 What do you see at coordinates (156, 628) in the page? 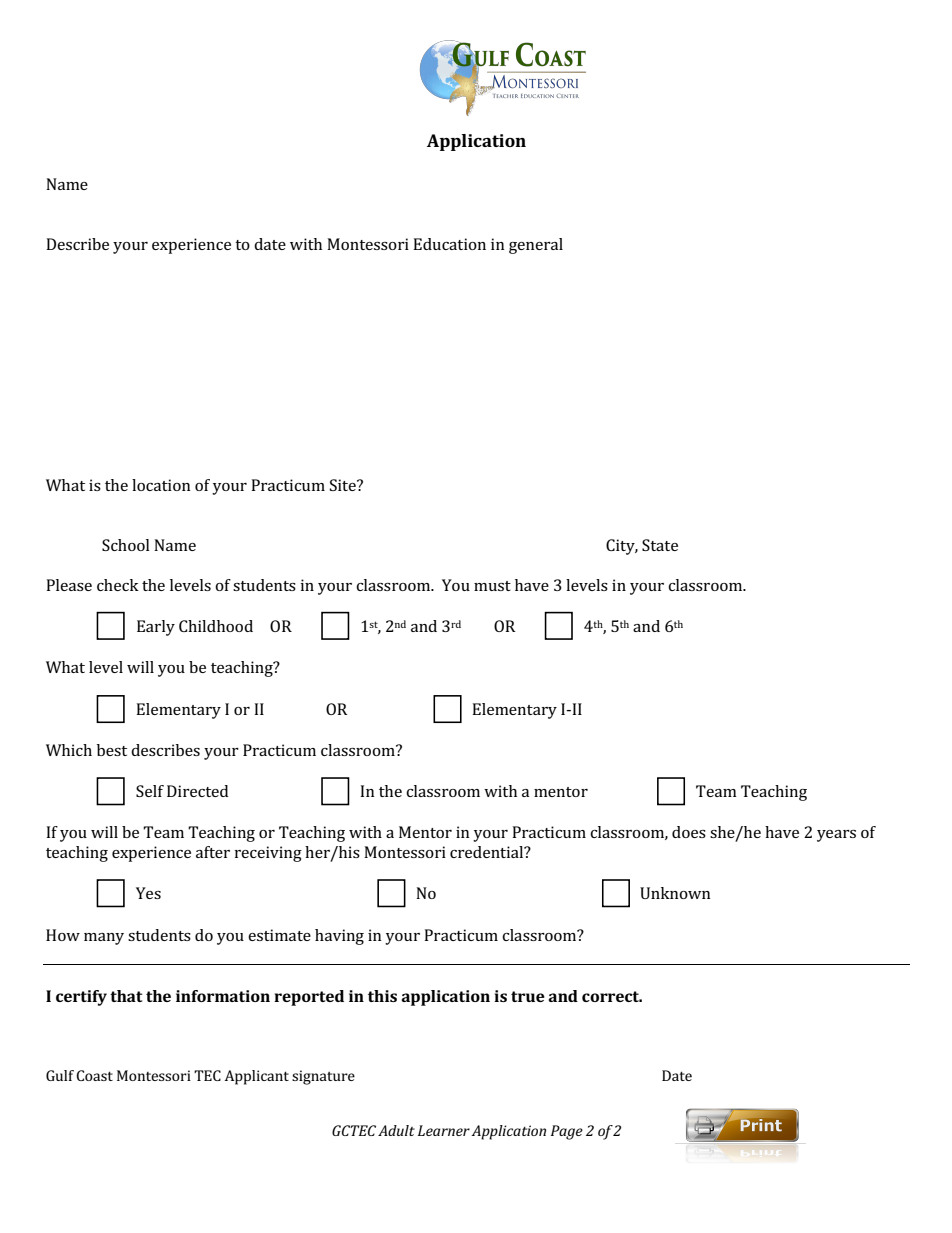
I see `Early` at bounding box center [156, 628].
